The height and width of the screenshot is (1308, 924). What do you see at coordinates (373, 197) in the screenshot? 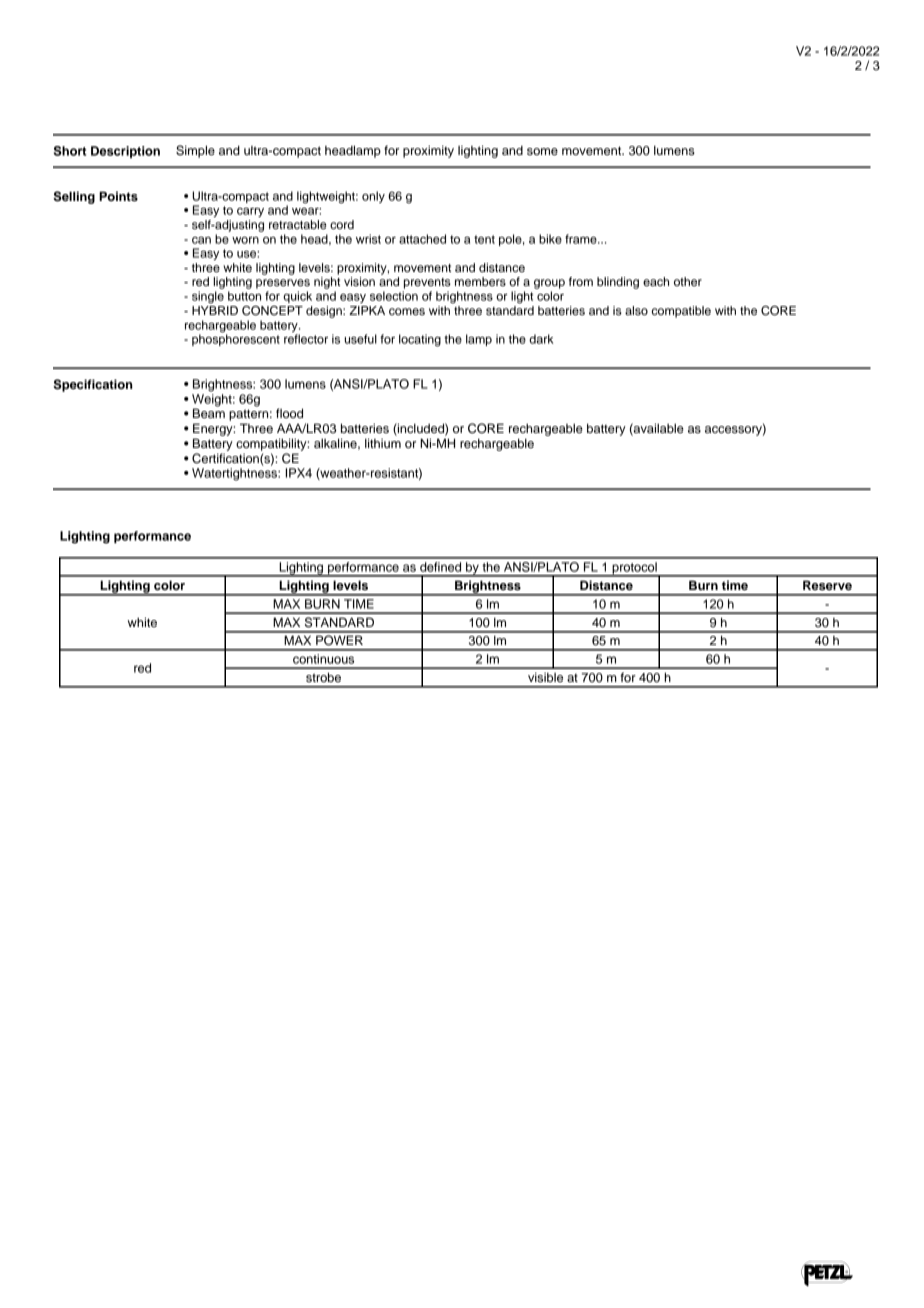
I see `only` at bounding box center [373, 197].
